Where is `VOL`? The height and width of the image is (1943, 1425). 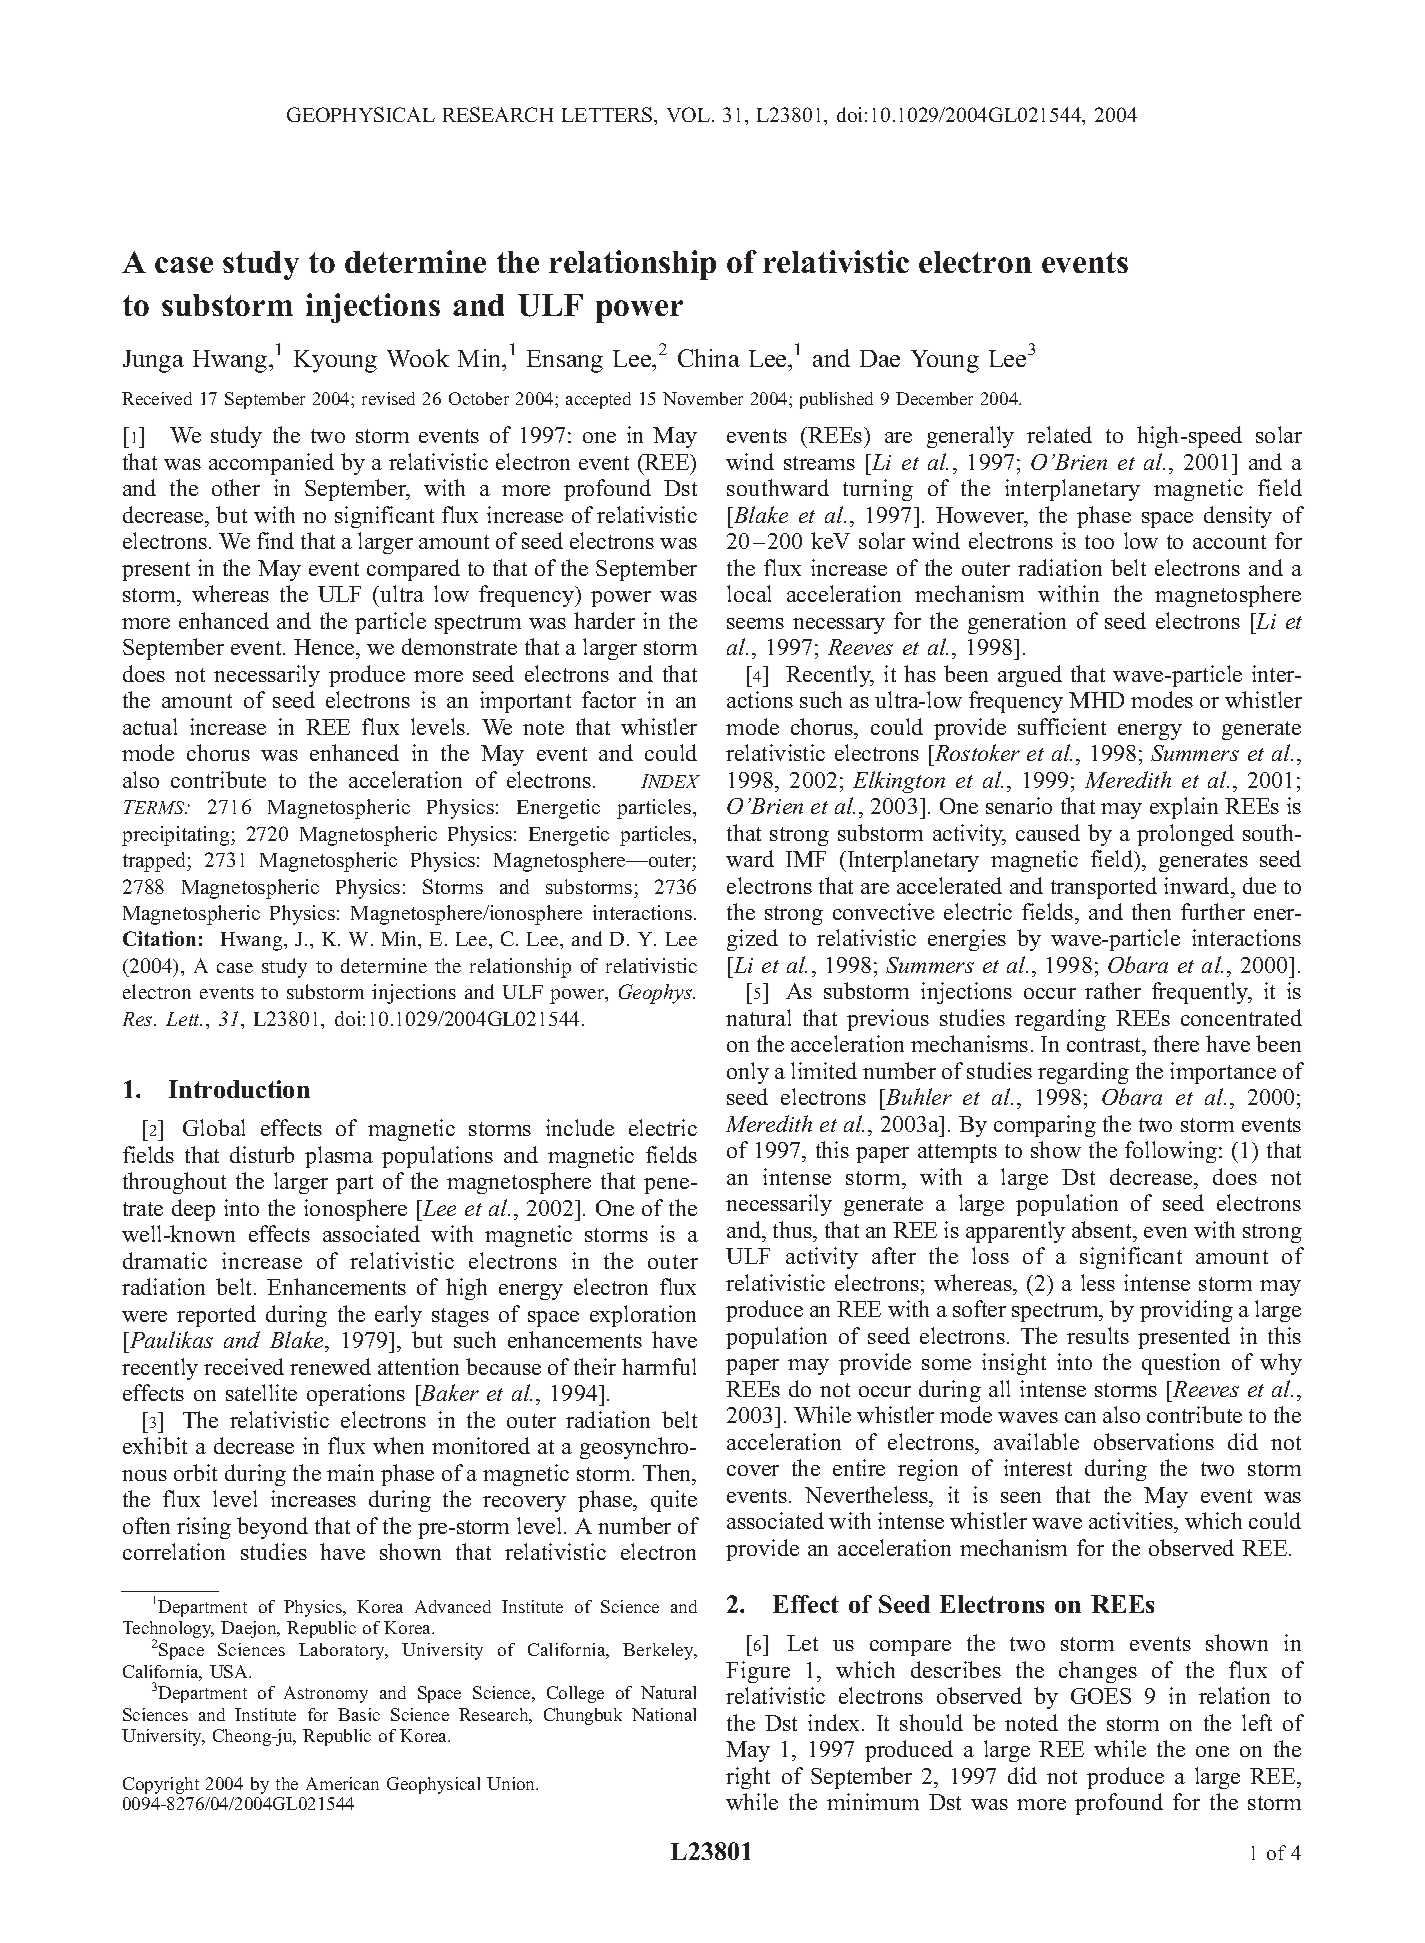 VOL is located at coordinates (688, 114).
